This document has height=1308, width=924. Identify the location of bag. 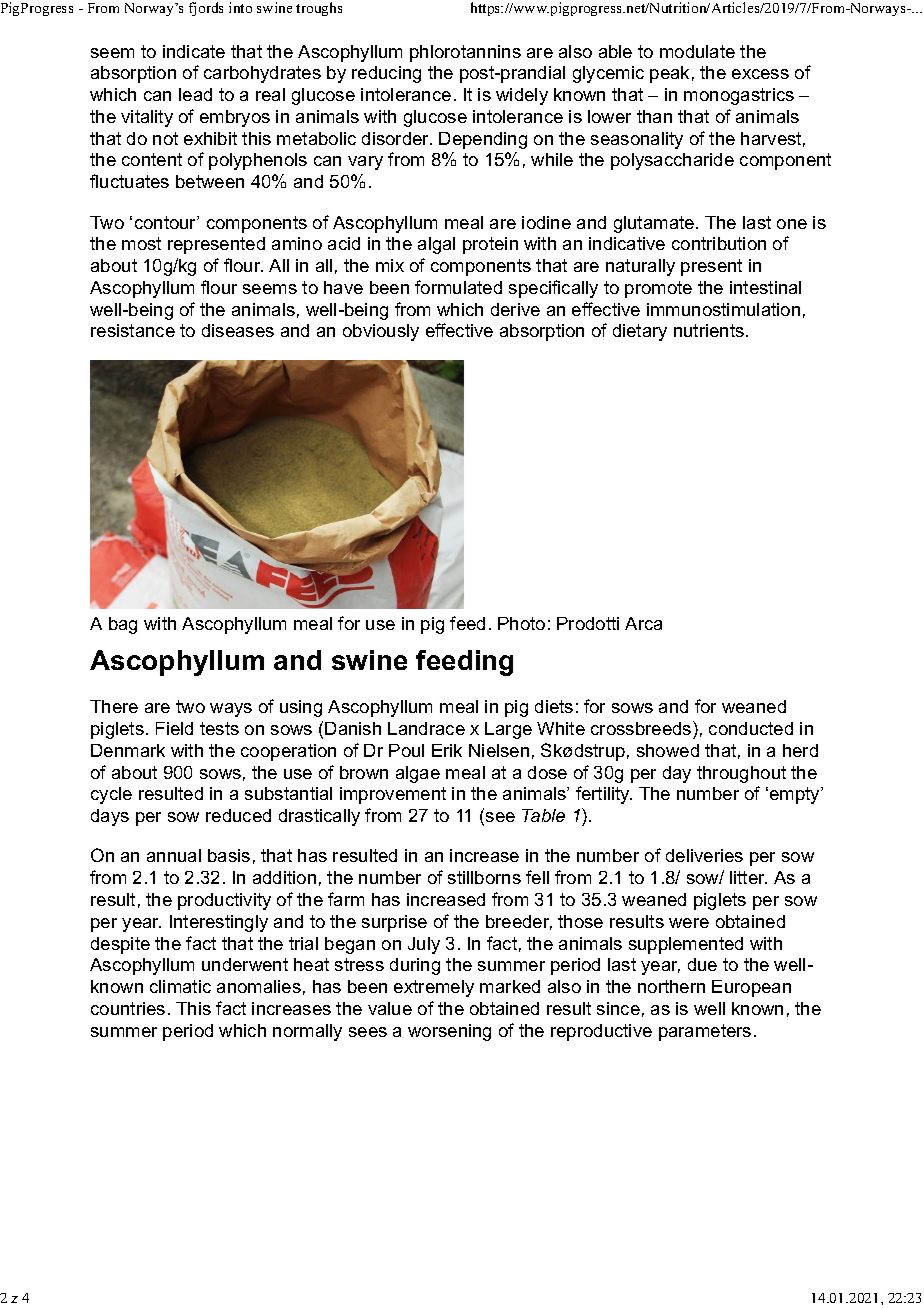
(123, 625).
